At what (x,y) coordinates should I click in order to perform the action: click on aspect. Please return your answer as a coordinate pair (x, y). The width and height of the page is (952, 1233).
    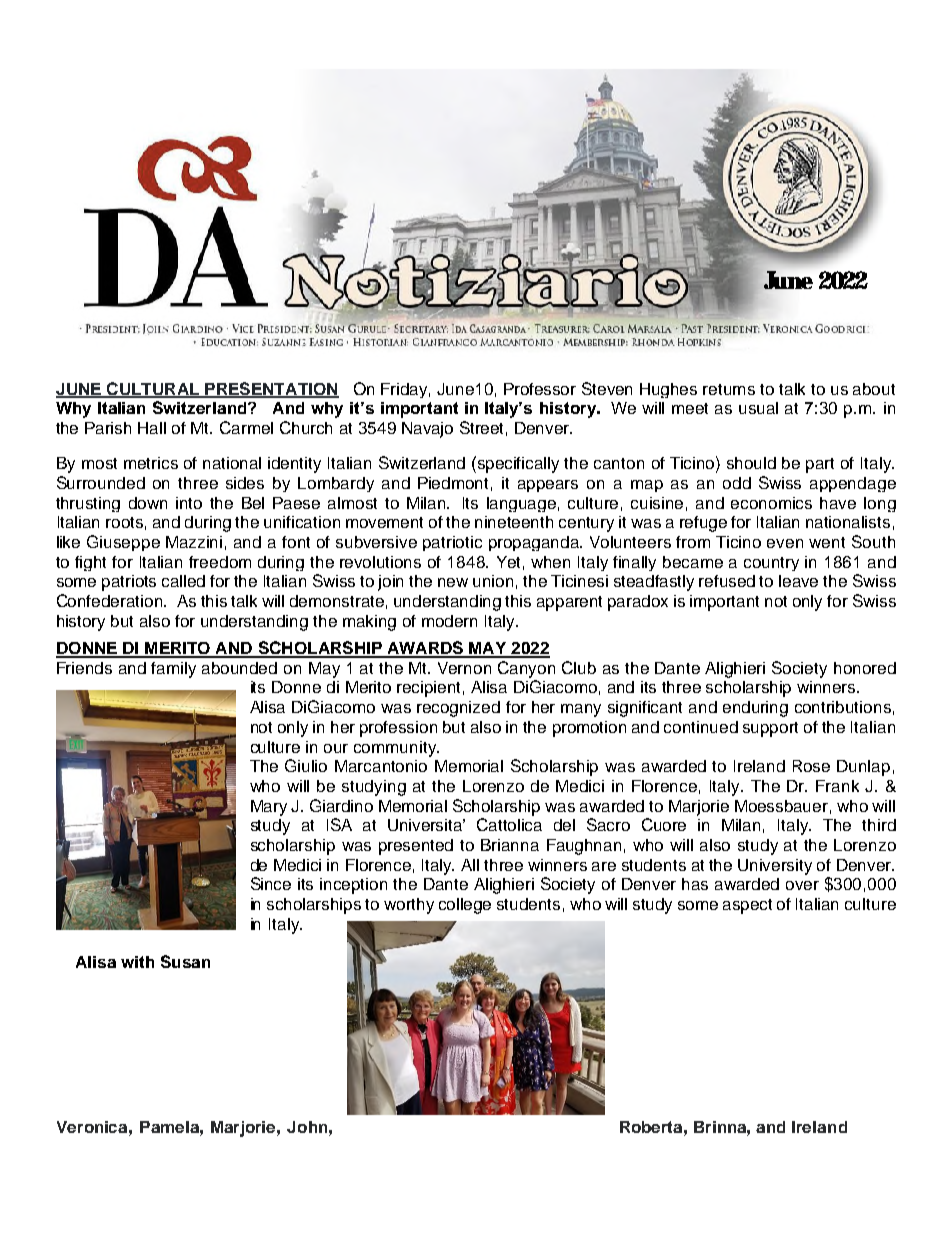
    Looking at the image, I should click on (747, 906).
